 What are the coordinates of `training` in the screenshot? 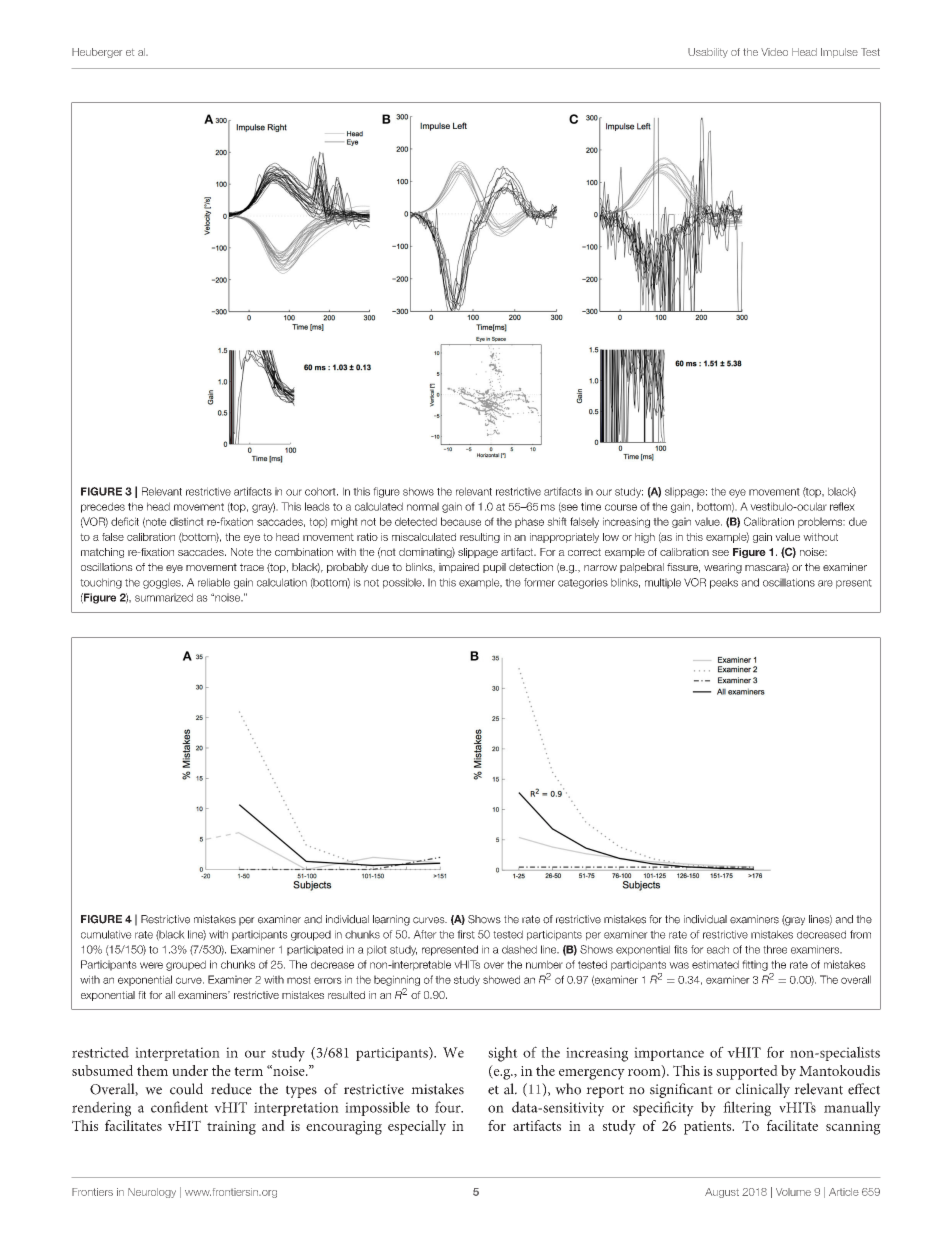 It's located at (231, 1128).
